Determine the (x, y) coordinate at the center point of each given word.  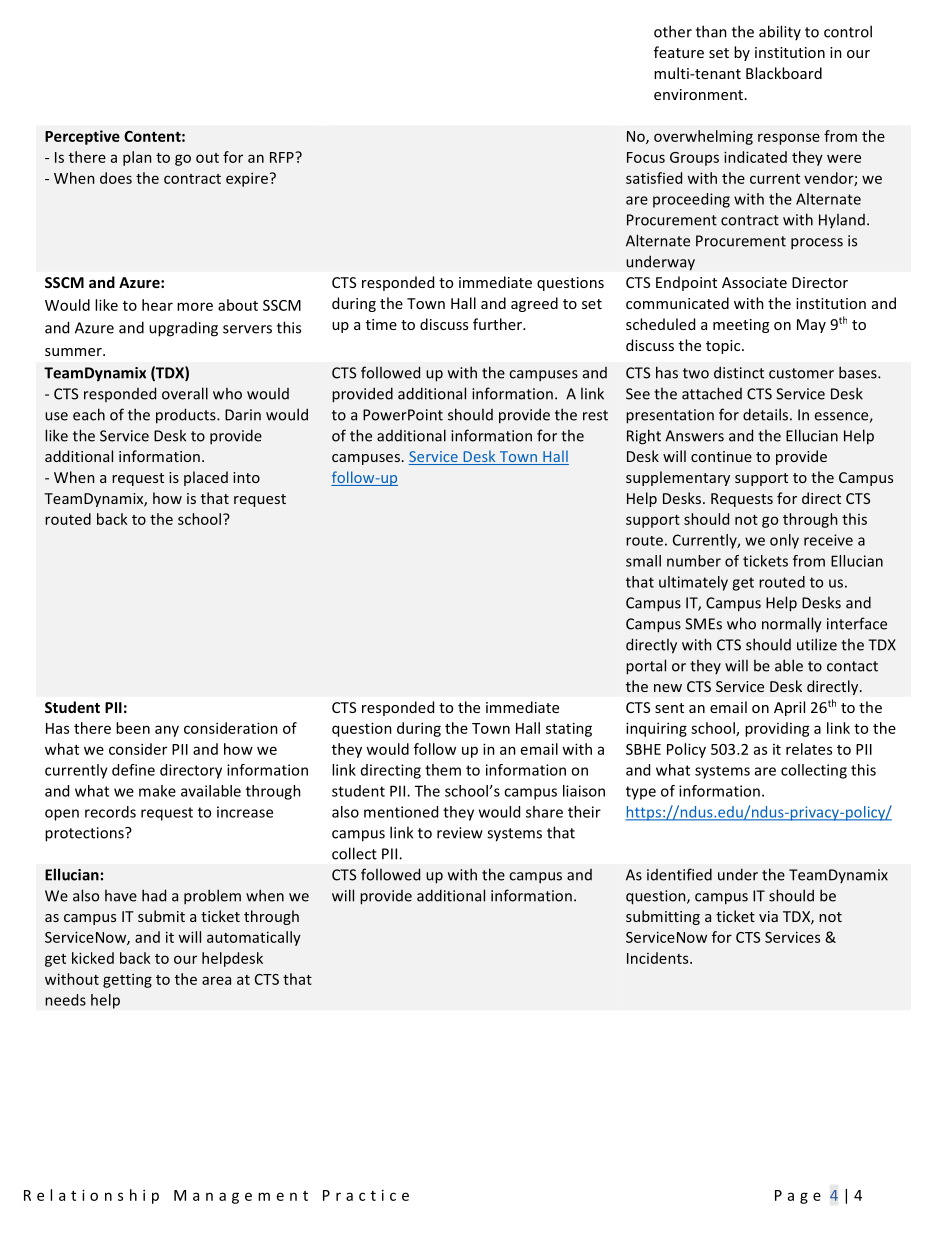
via (768, 916)
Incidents (659, 958)
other (673, 31)
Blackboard (784, 73)
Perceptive (82, 137)
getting (127, 981)
